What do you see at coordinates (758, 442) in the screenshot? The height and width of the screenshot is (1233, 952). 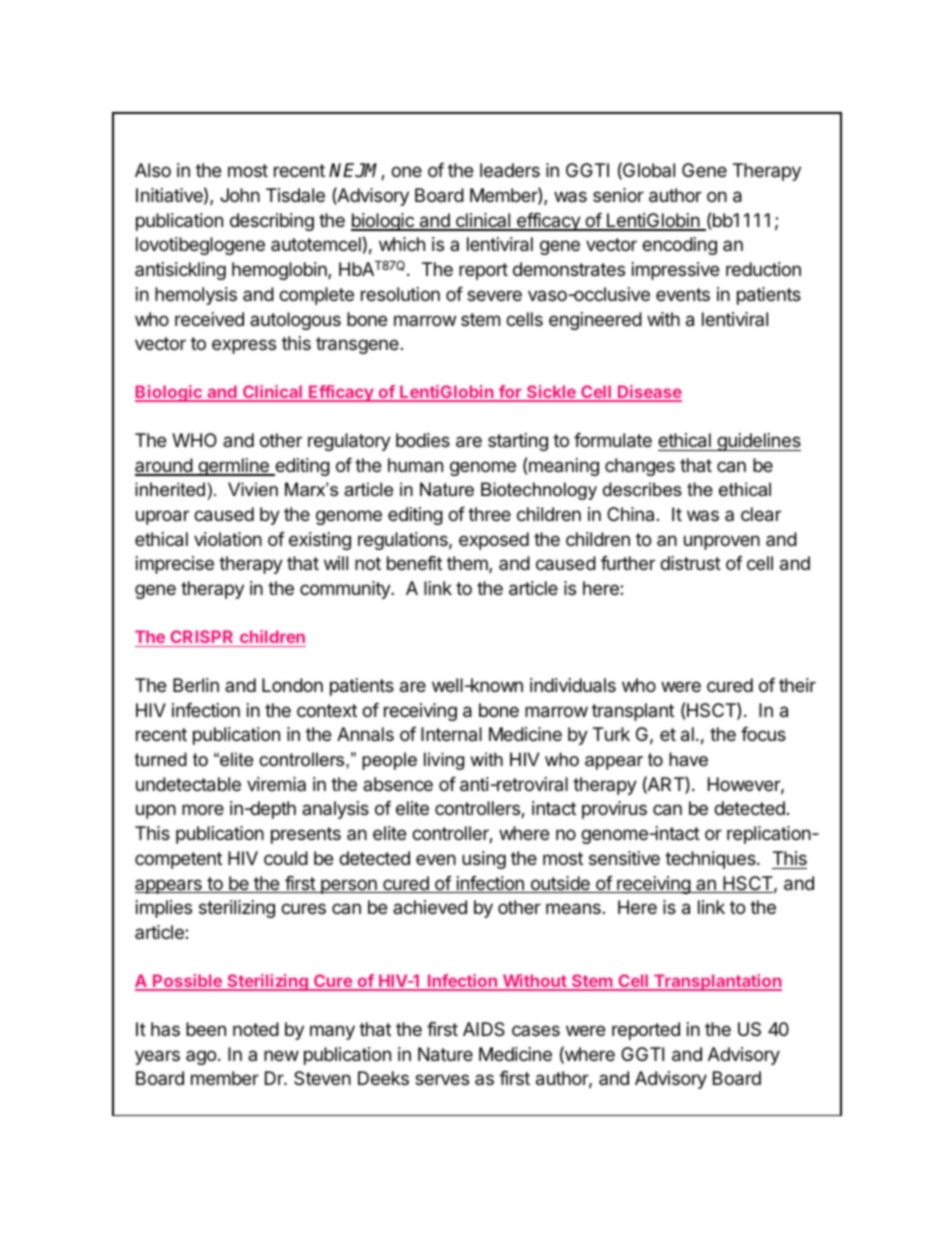 I see `guidelines` at bounding box center [758, 442].
